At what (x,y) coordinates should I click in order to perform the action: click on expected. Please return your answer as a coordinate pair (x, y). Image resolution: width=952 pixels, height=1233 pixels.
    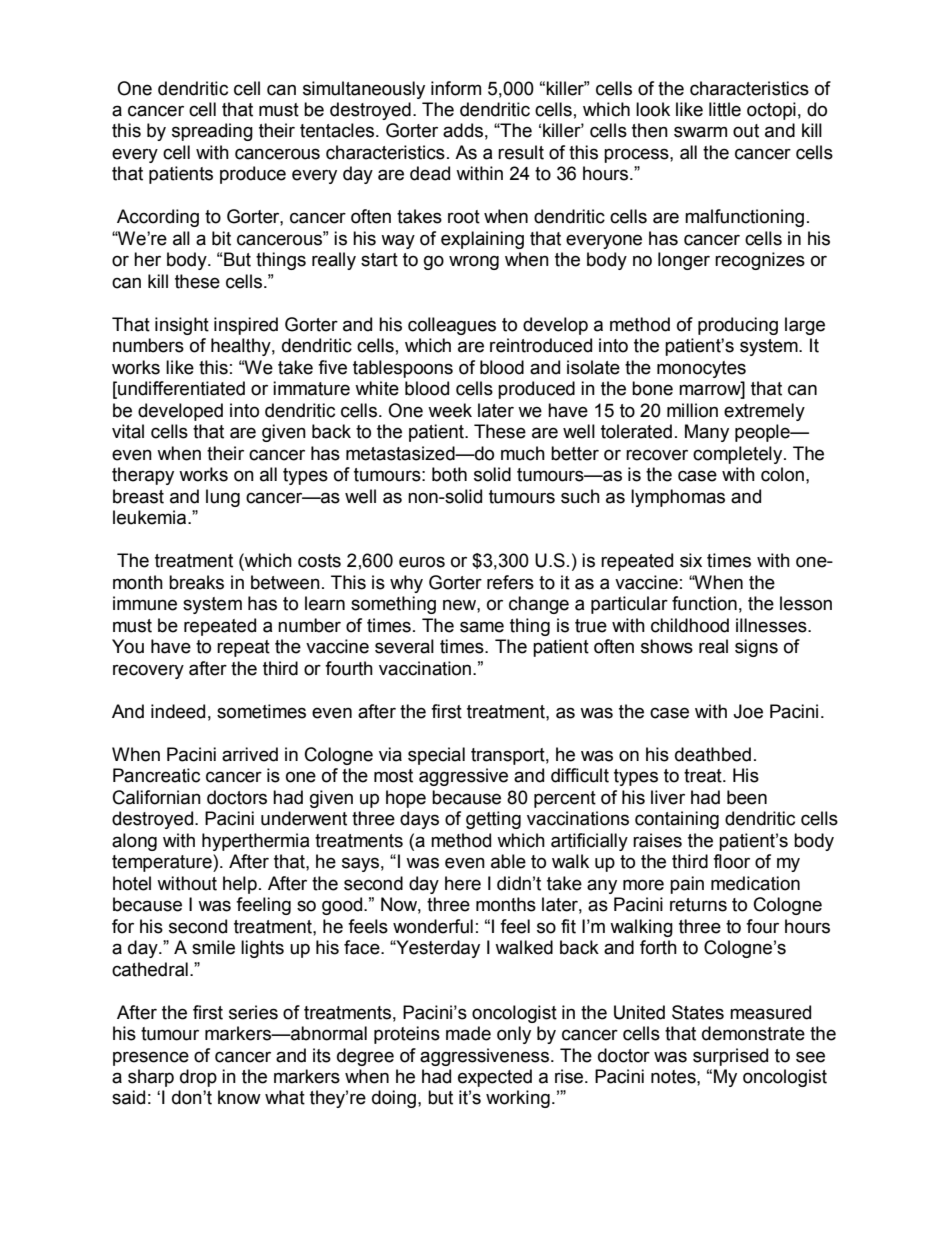
    Looking at the image, I should click on (495, 1078).
